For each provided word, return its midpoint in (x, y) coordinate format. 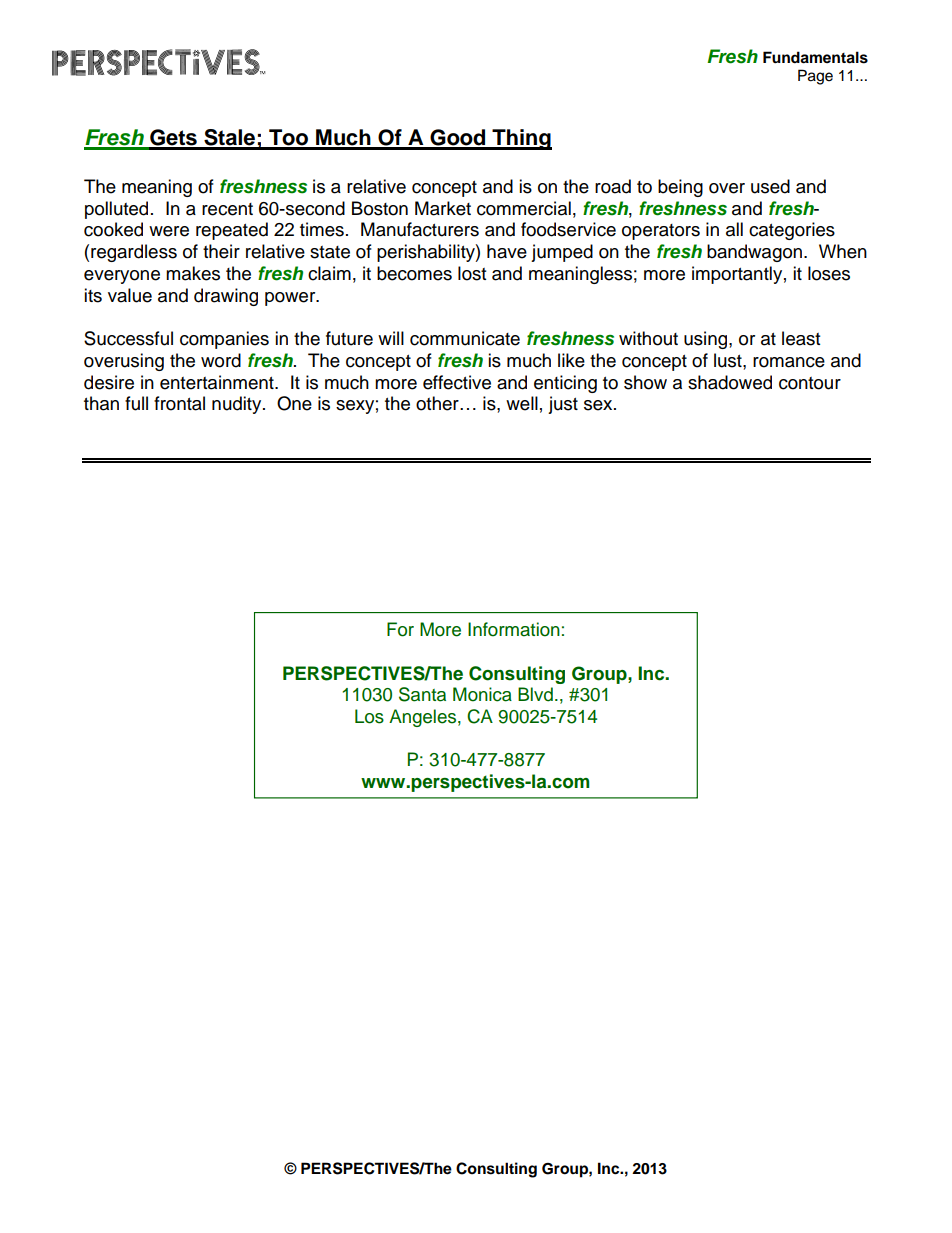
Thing (521, 139)
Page (815, 77)
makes (193, 273)
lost (472, 273)
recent (227, 209)
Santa (422, 694)
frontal (179, 403)
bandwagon (754, 253)
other (438, 403)
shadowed (730, 382)
